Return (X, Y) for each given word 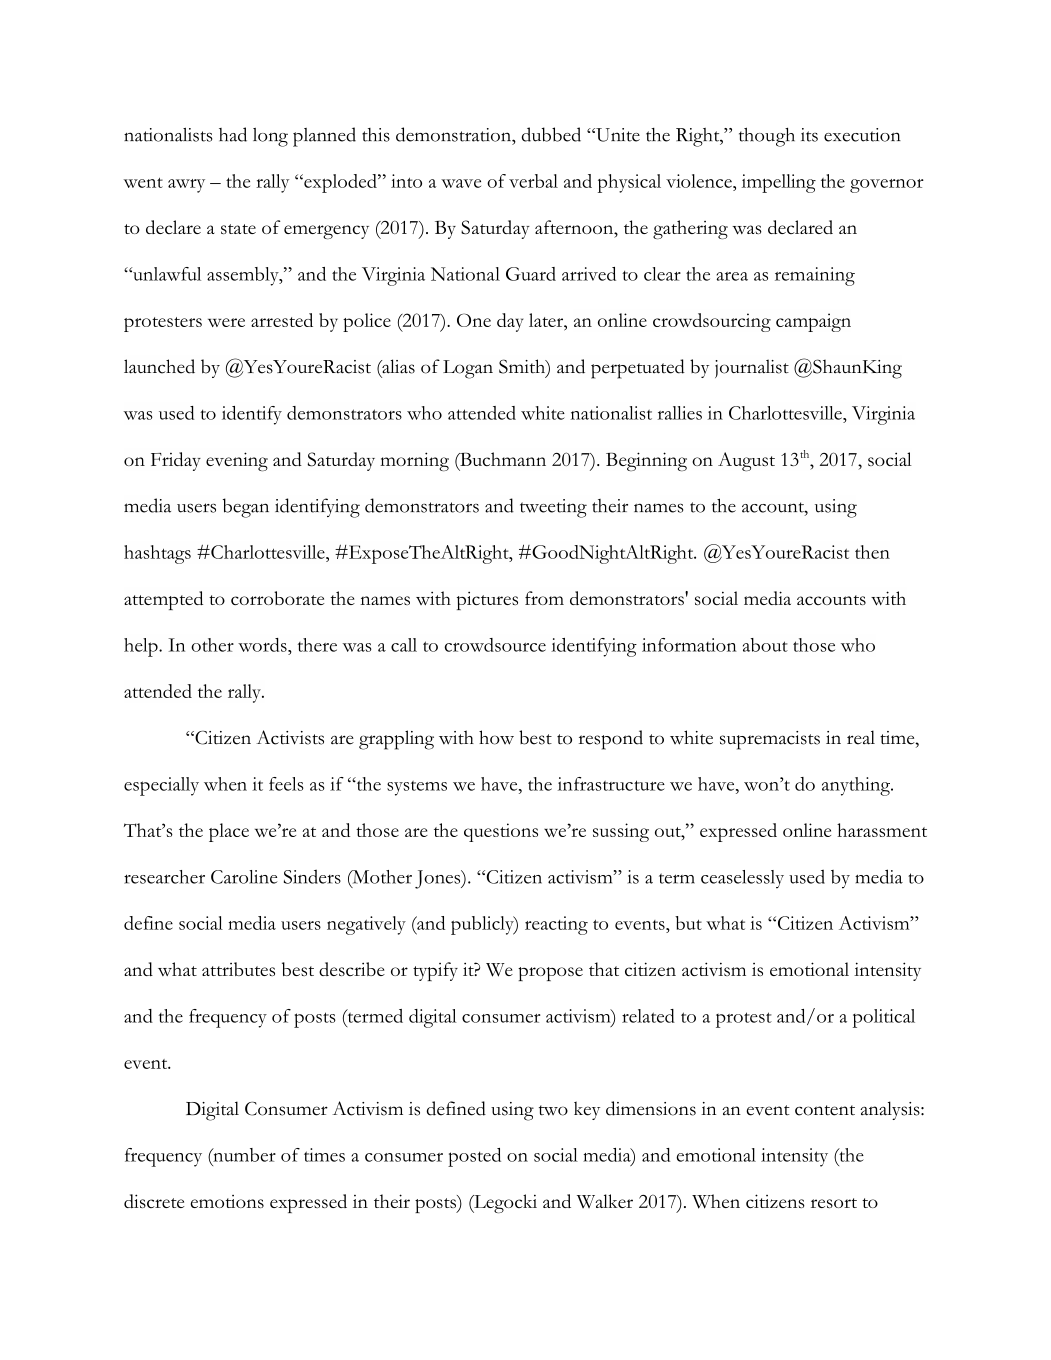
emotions (227, 1201)
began (246, 508)
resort (834, 1203)
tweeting (553, 508)
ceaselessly (742, 879)
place (229, 832)
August (746, 461)
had (233, 134)
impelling (779, 183)
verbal (533, 181)
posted (474, 1157)
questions (501, 832)
